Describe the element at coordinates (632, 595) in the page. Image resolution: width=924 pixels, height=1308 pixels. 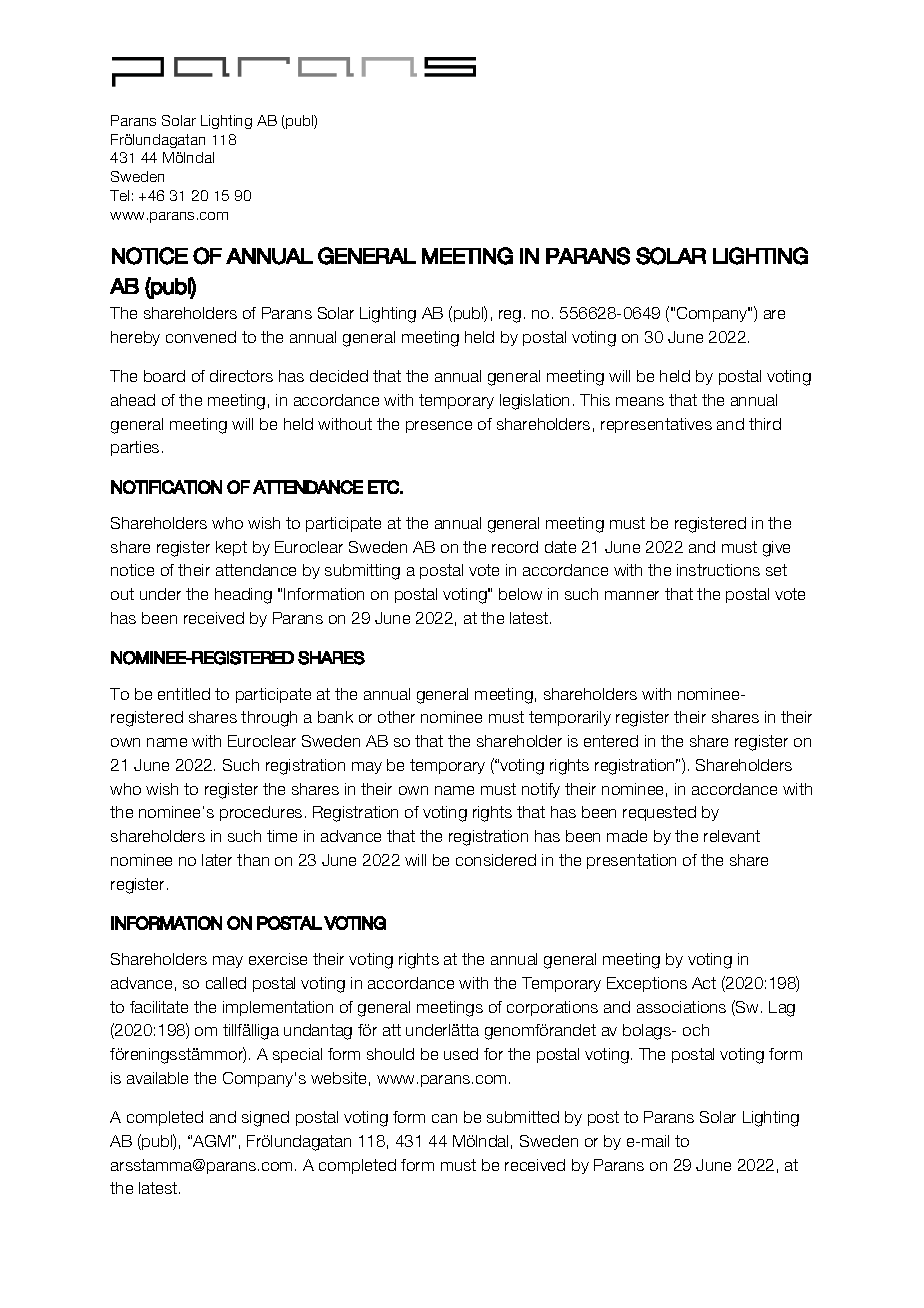
I see `manner` at that location.
